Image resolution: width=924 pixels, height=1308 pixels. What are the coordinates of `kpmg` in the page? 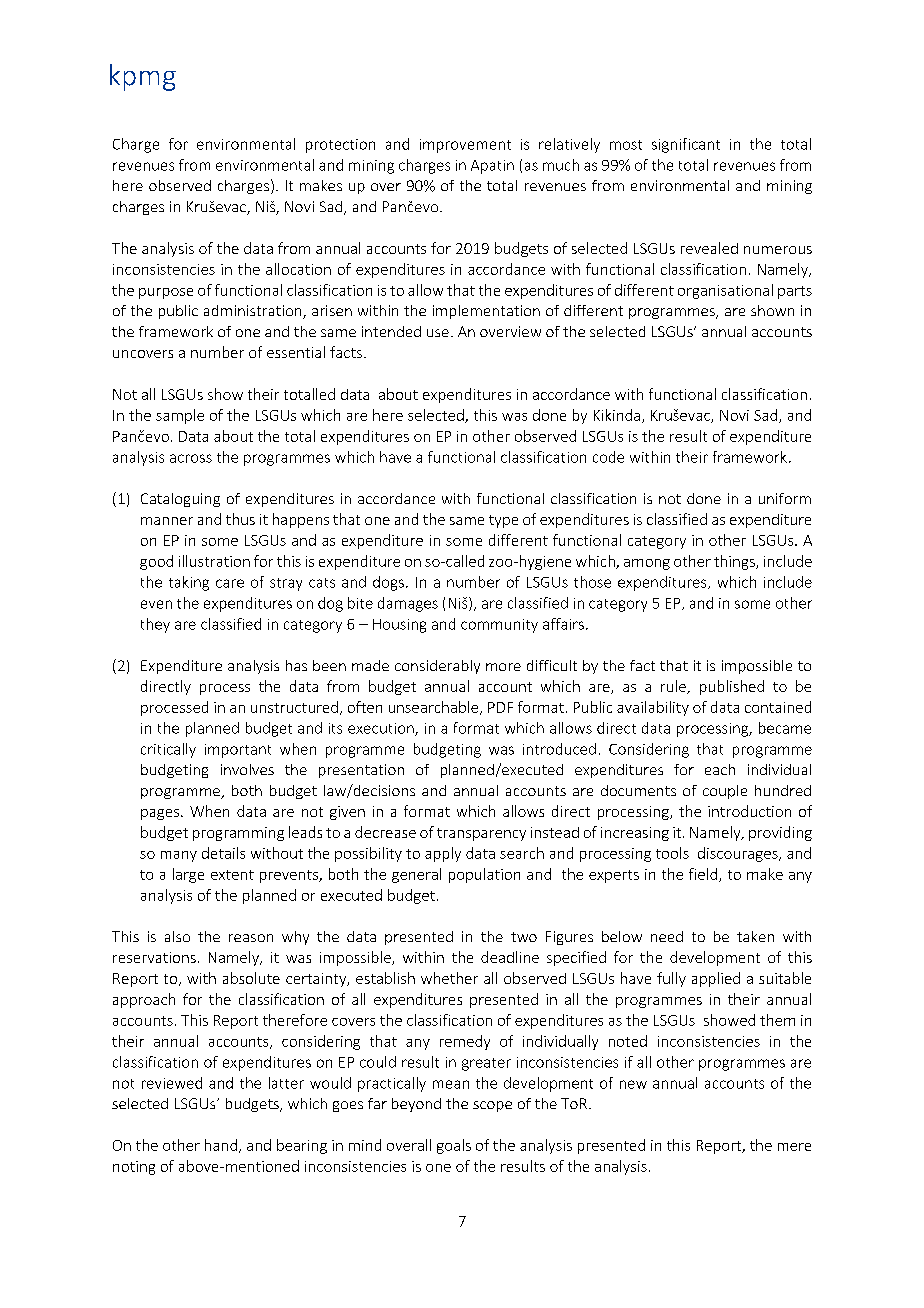 It's located at (143, 77).
